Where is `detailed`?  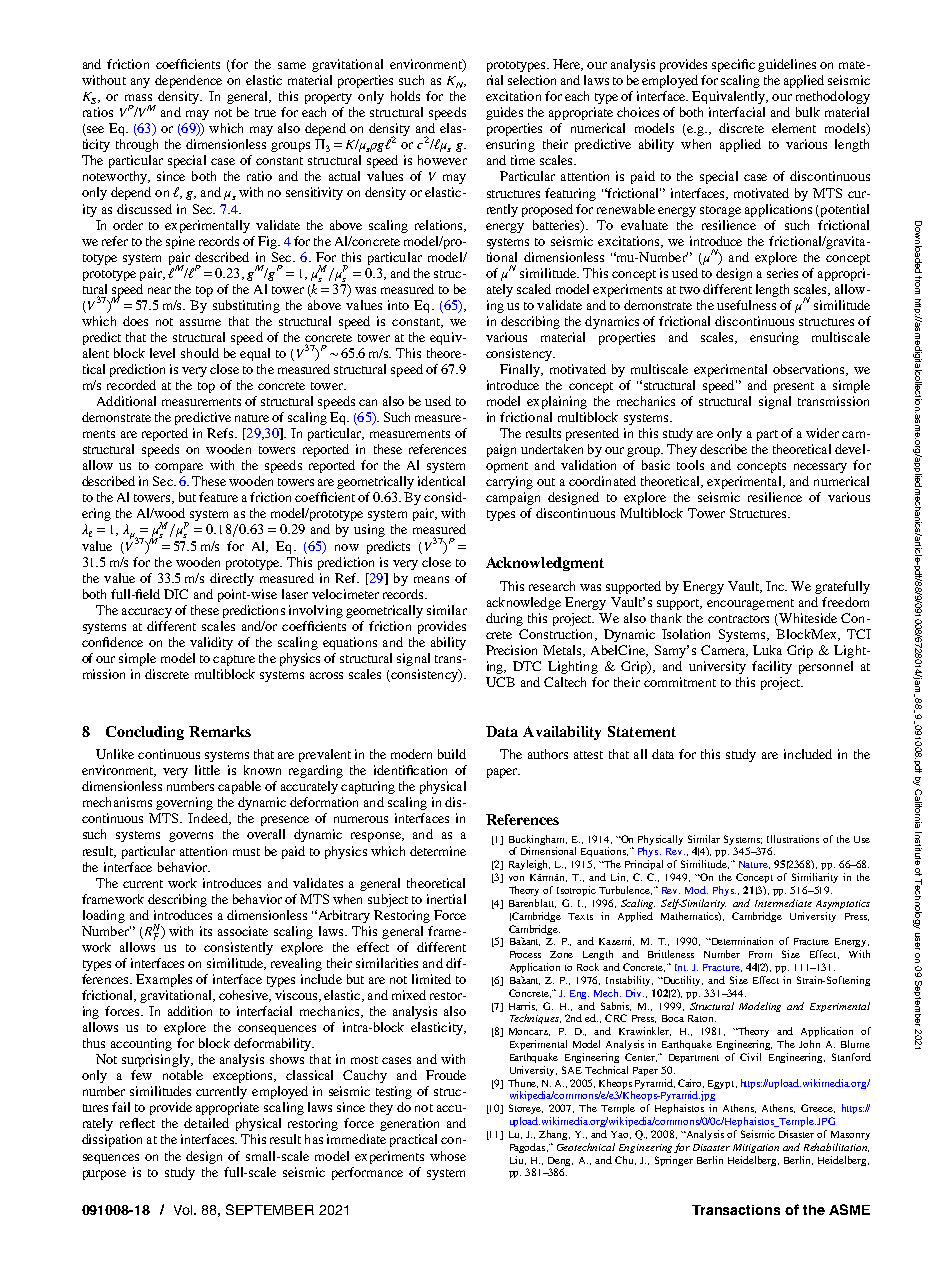 detailed is located at coordinates (206, 1123).
